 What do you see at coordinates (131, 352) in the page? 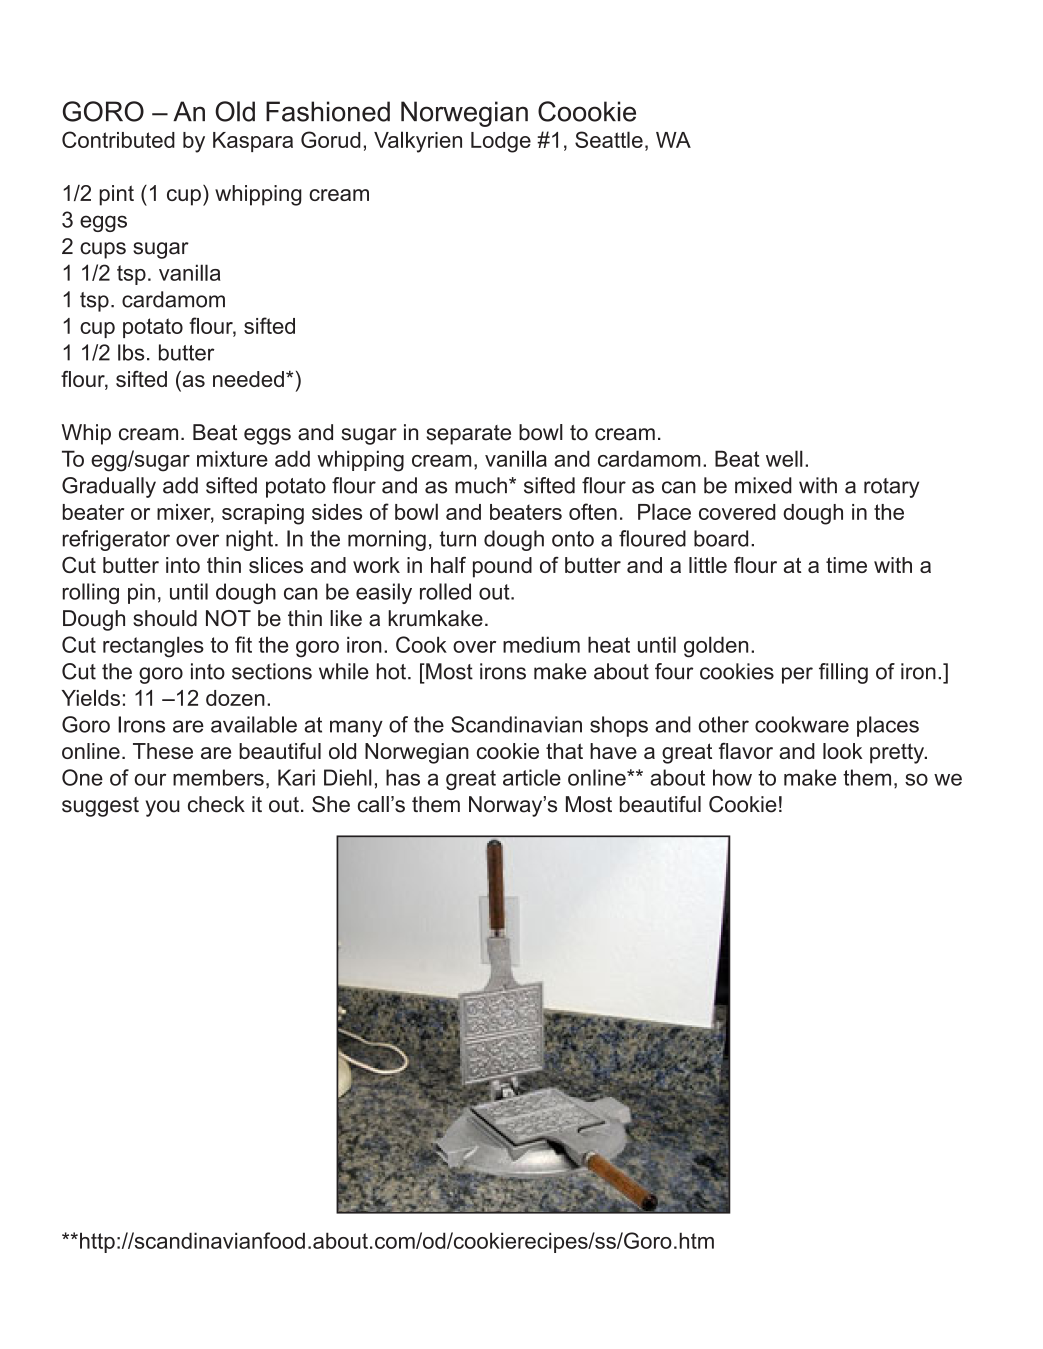
I see `lbs` at bounding box center [131, 352].
